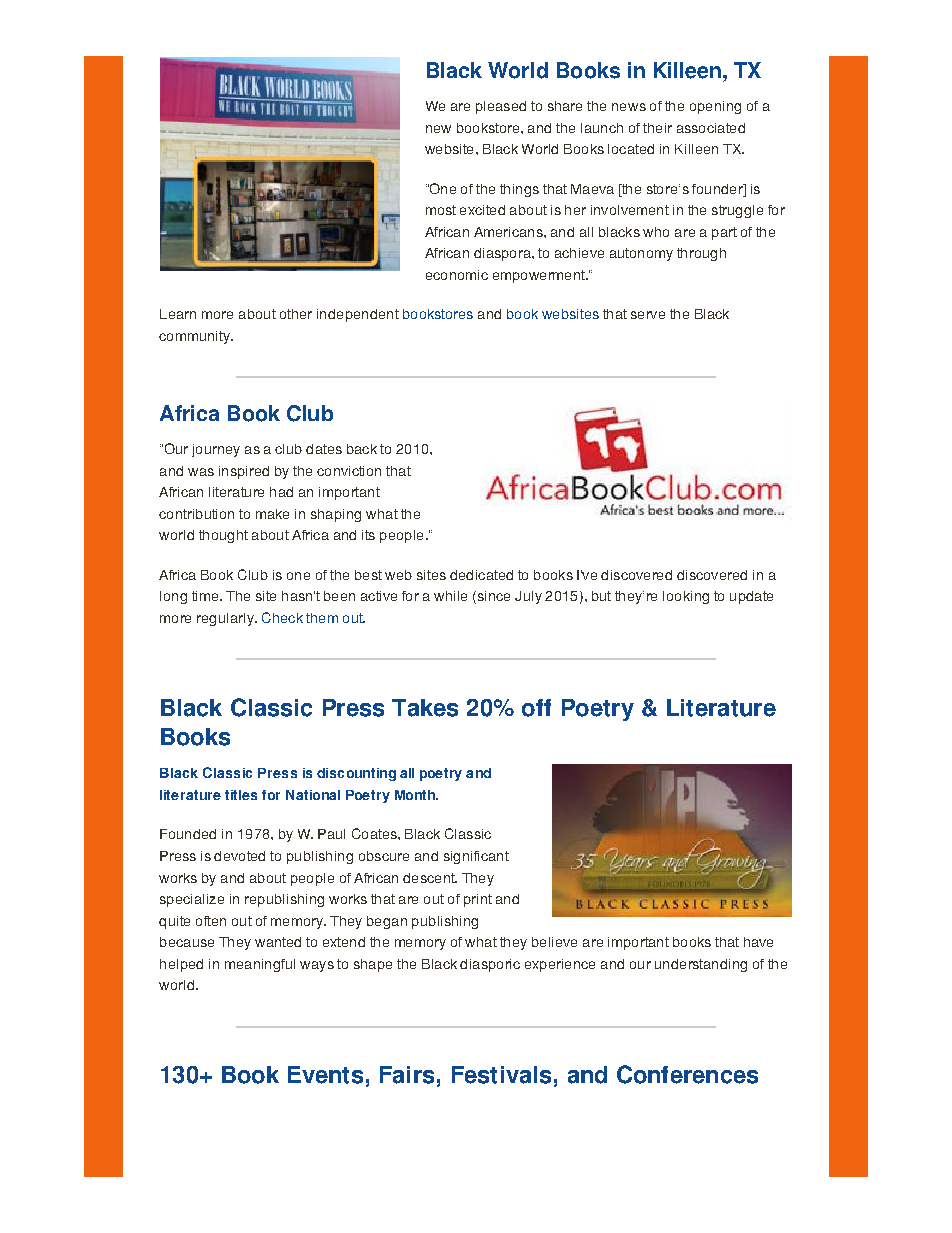 The height and width of the page is (1233, 952). What do you see at coordinates (648, 315) in the page?
I see `serve` at bounding box center [648, 315].
